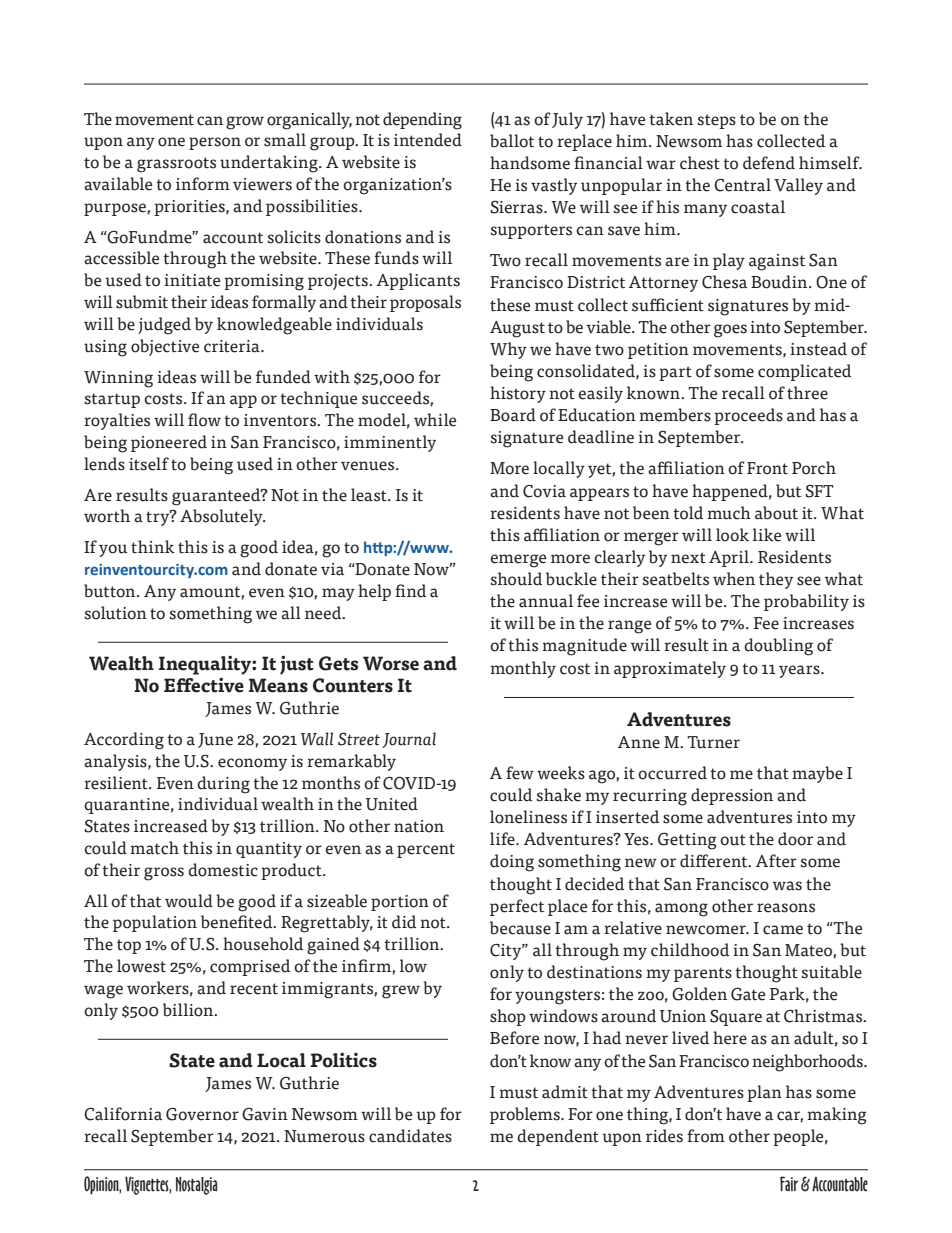  Describe the element at coordinates (778, 647) in the screenshot. I see `doubling` at that location.
